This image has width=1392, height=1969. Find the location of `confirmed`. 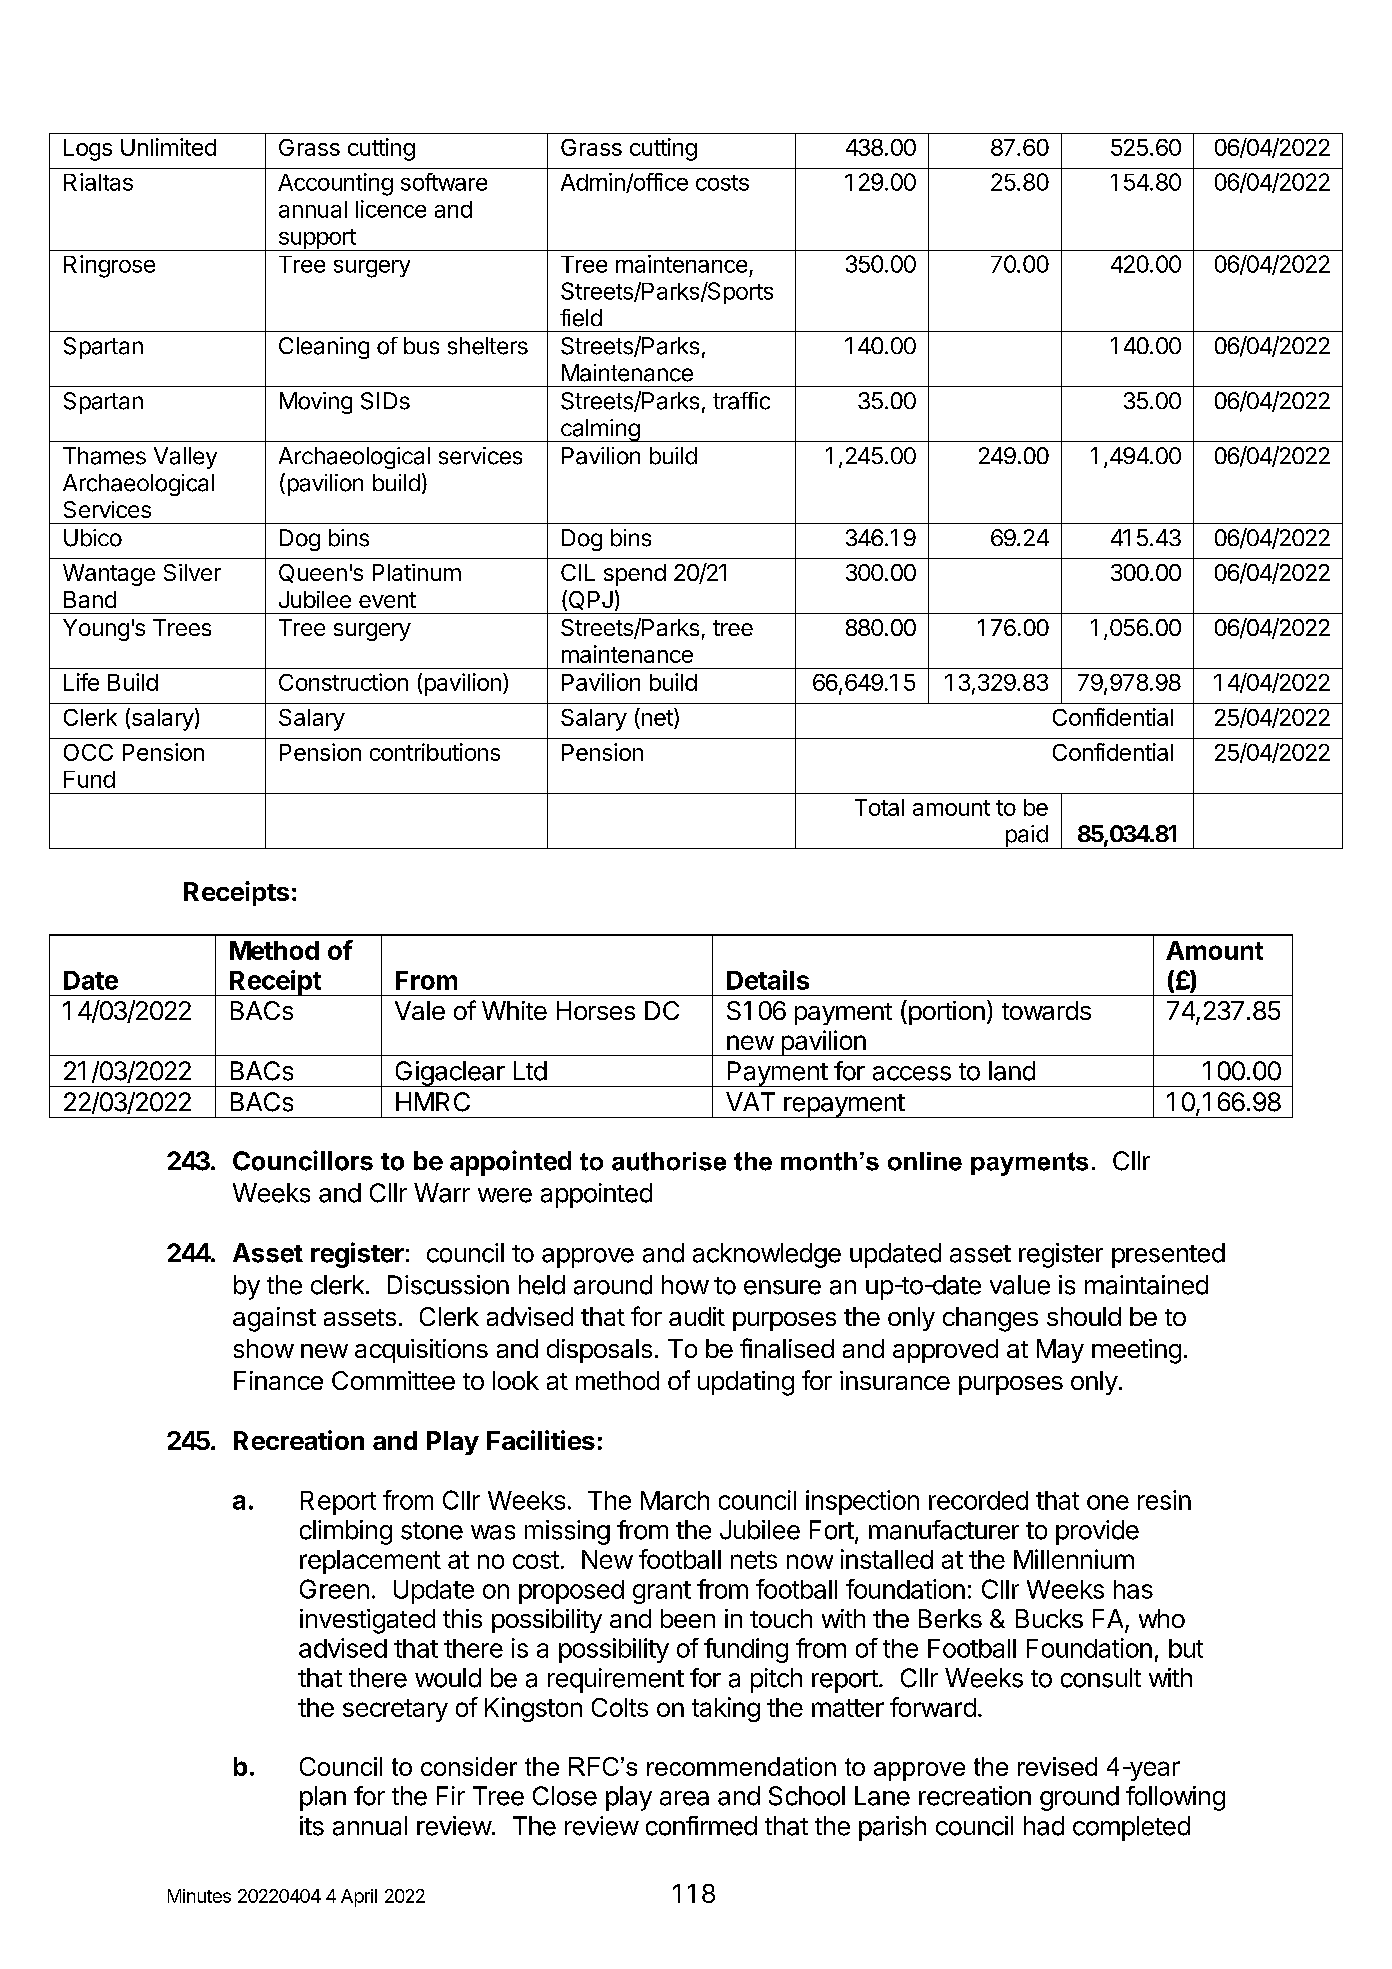

confirmed is located at coordinates (701, 1826).
